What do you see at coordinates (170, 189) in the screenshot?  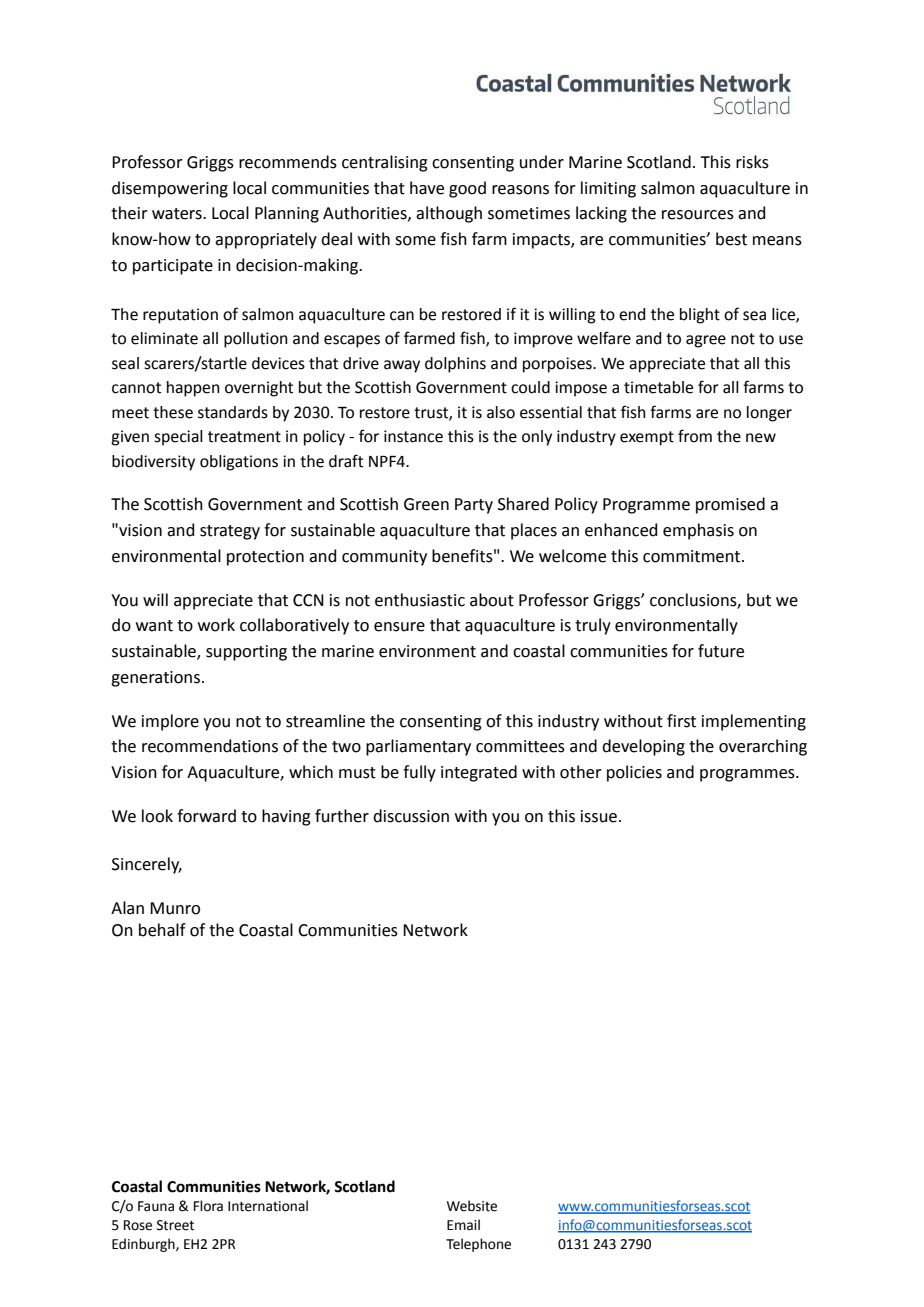 I see `disempowering` at bounding box center [170, 189].
